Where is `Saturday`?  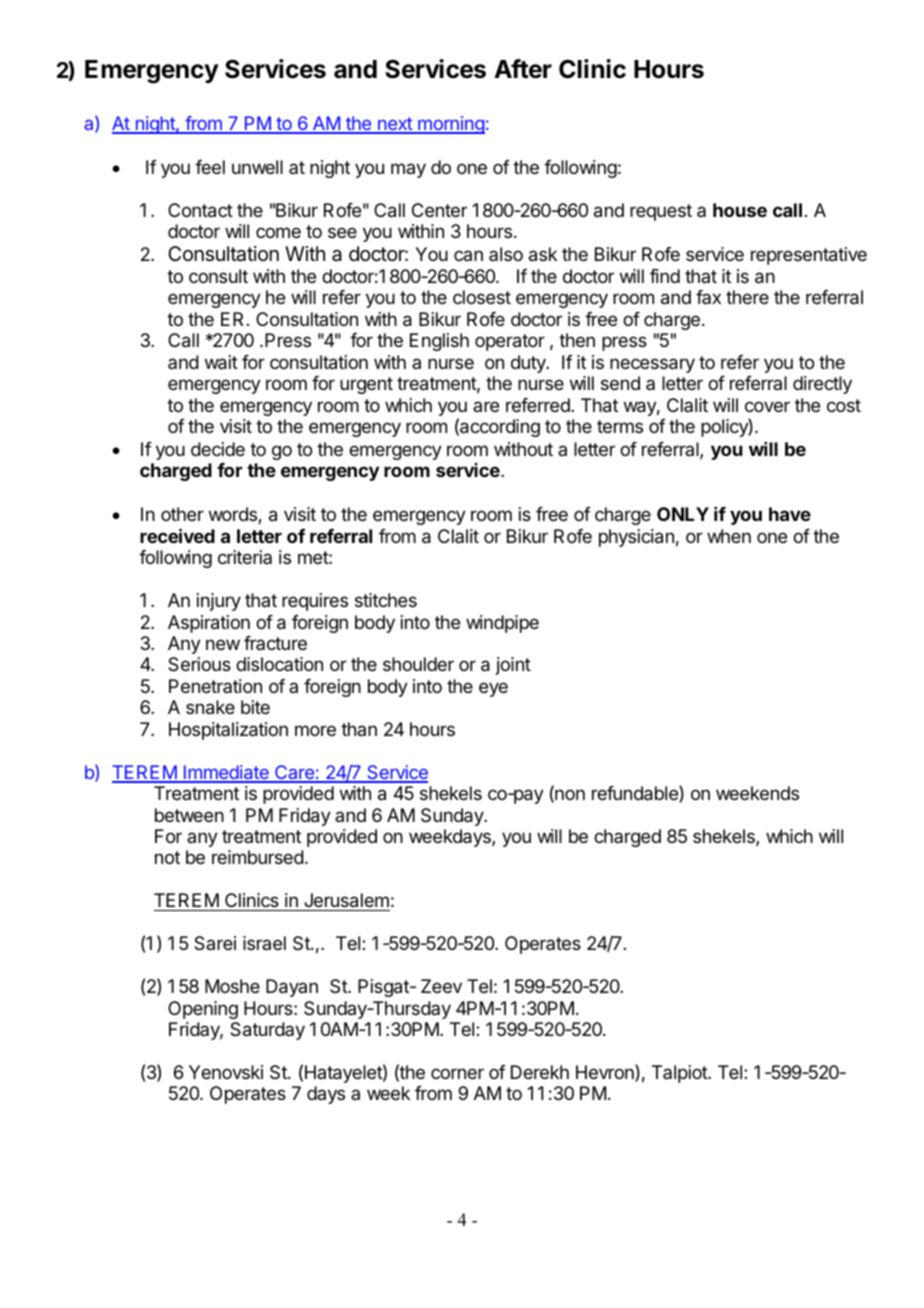
Saturday is located at coordinates (267, 1031).
